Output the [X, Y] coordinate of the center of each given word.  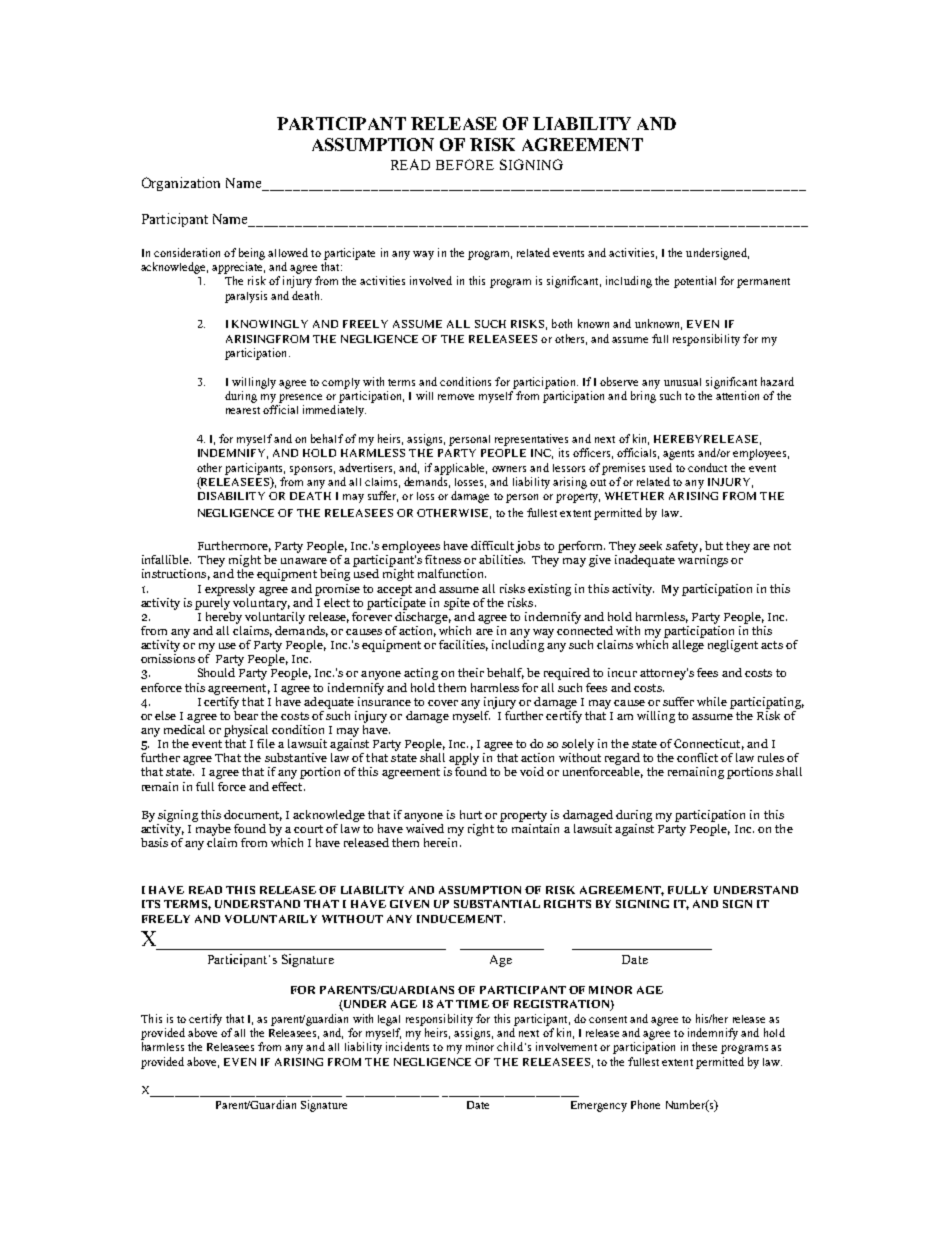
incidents [407, 1046]
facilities [463, 645]
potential [695, 282]
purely [212, 602]
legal [389, 1020]
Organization [181, 184]
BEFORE [465, 164]
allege [688, 644]
